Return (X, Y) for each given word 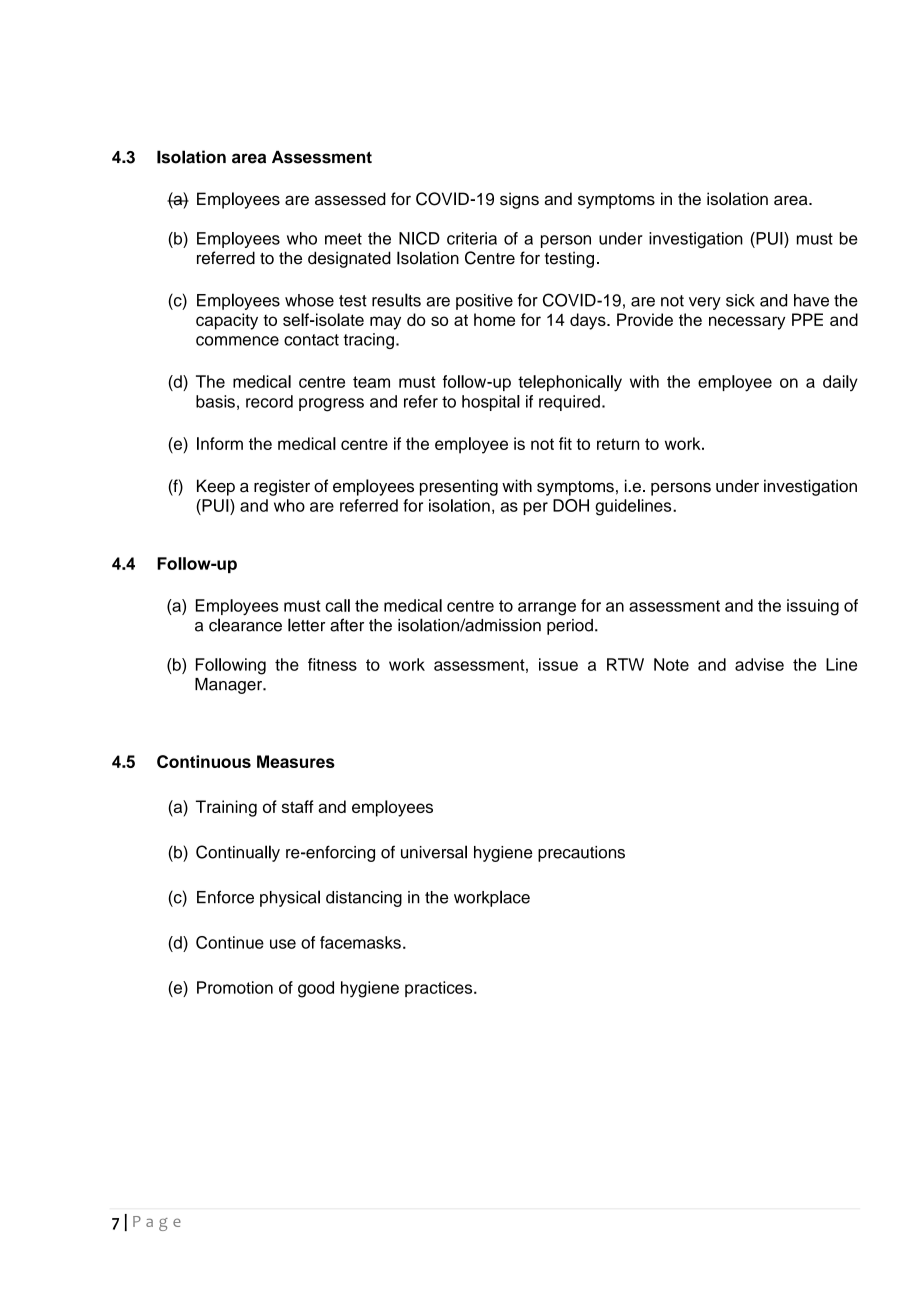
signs (519, 200)
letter (306, 625)
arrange (547, 609)
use (283, 944)
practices (440, 989)
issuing (813, 607)
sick (740, 300)
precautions (581, 854)
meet (343, 239)
